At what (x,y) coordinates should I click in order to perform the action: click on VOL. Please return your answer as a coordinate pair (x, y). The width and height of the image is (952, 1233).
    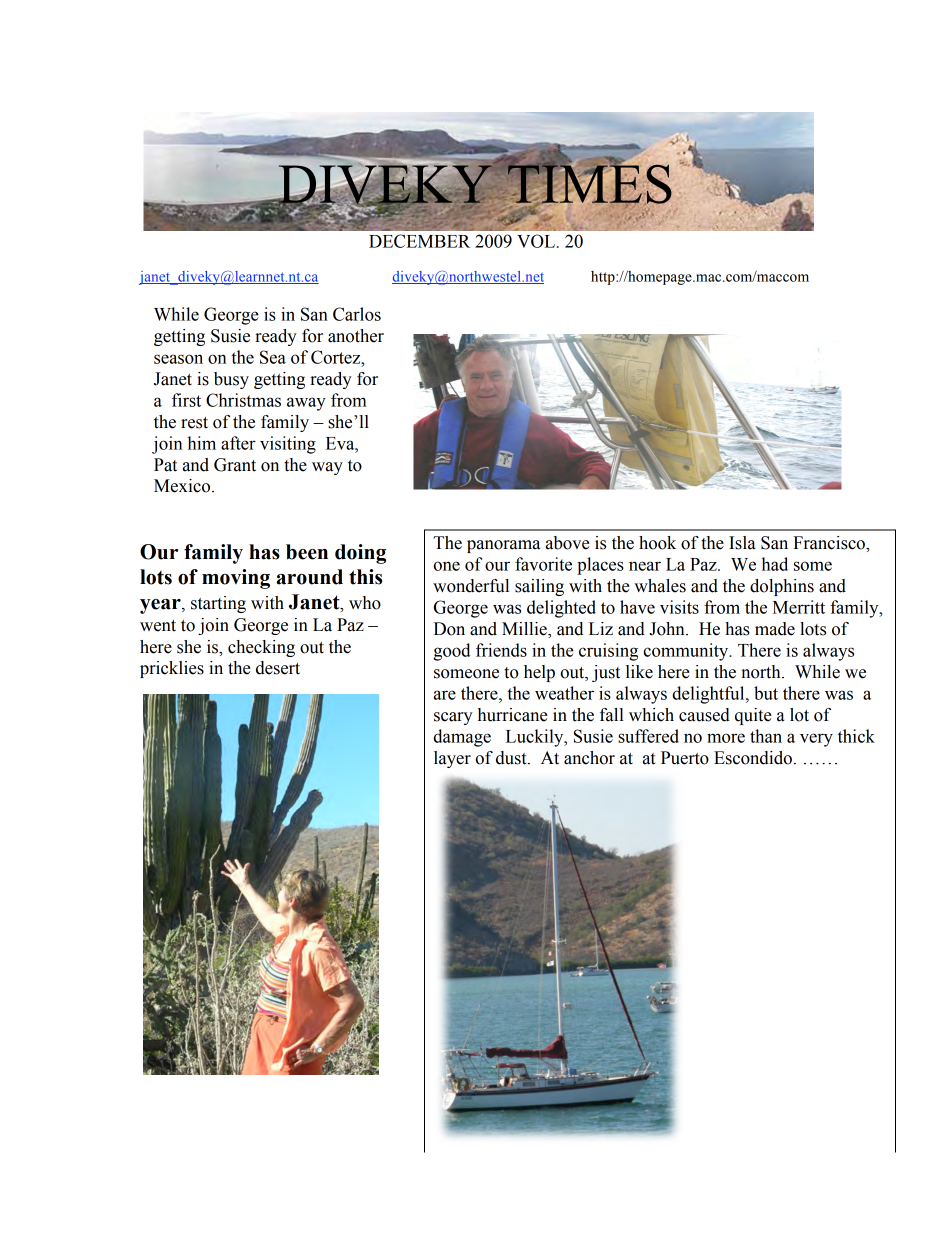
    Looking at the image, I should click on (536, 241).
